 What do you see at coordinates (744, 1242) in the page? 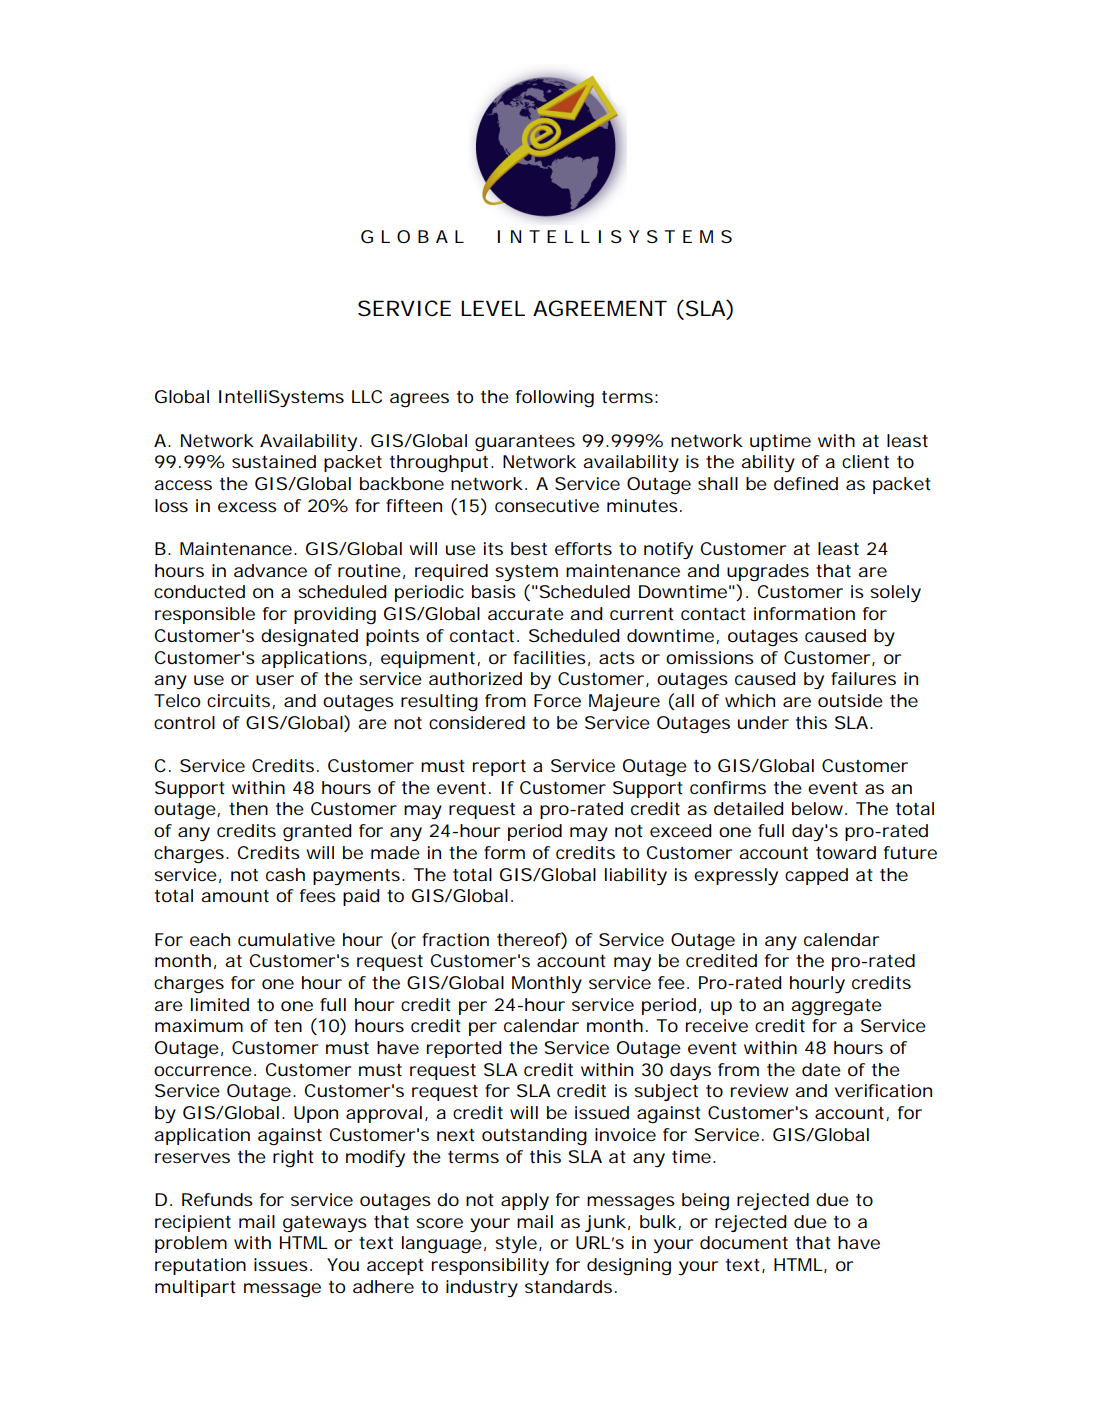
I see `document` at bounding box center [744, 1242].
